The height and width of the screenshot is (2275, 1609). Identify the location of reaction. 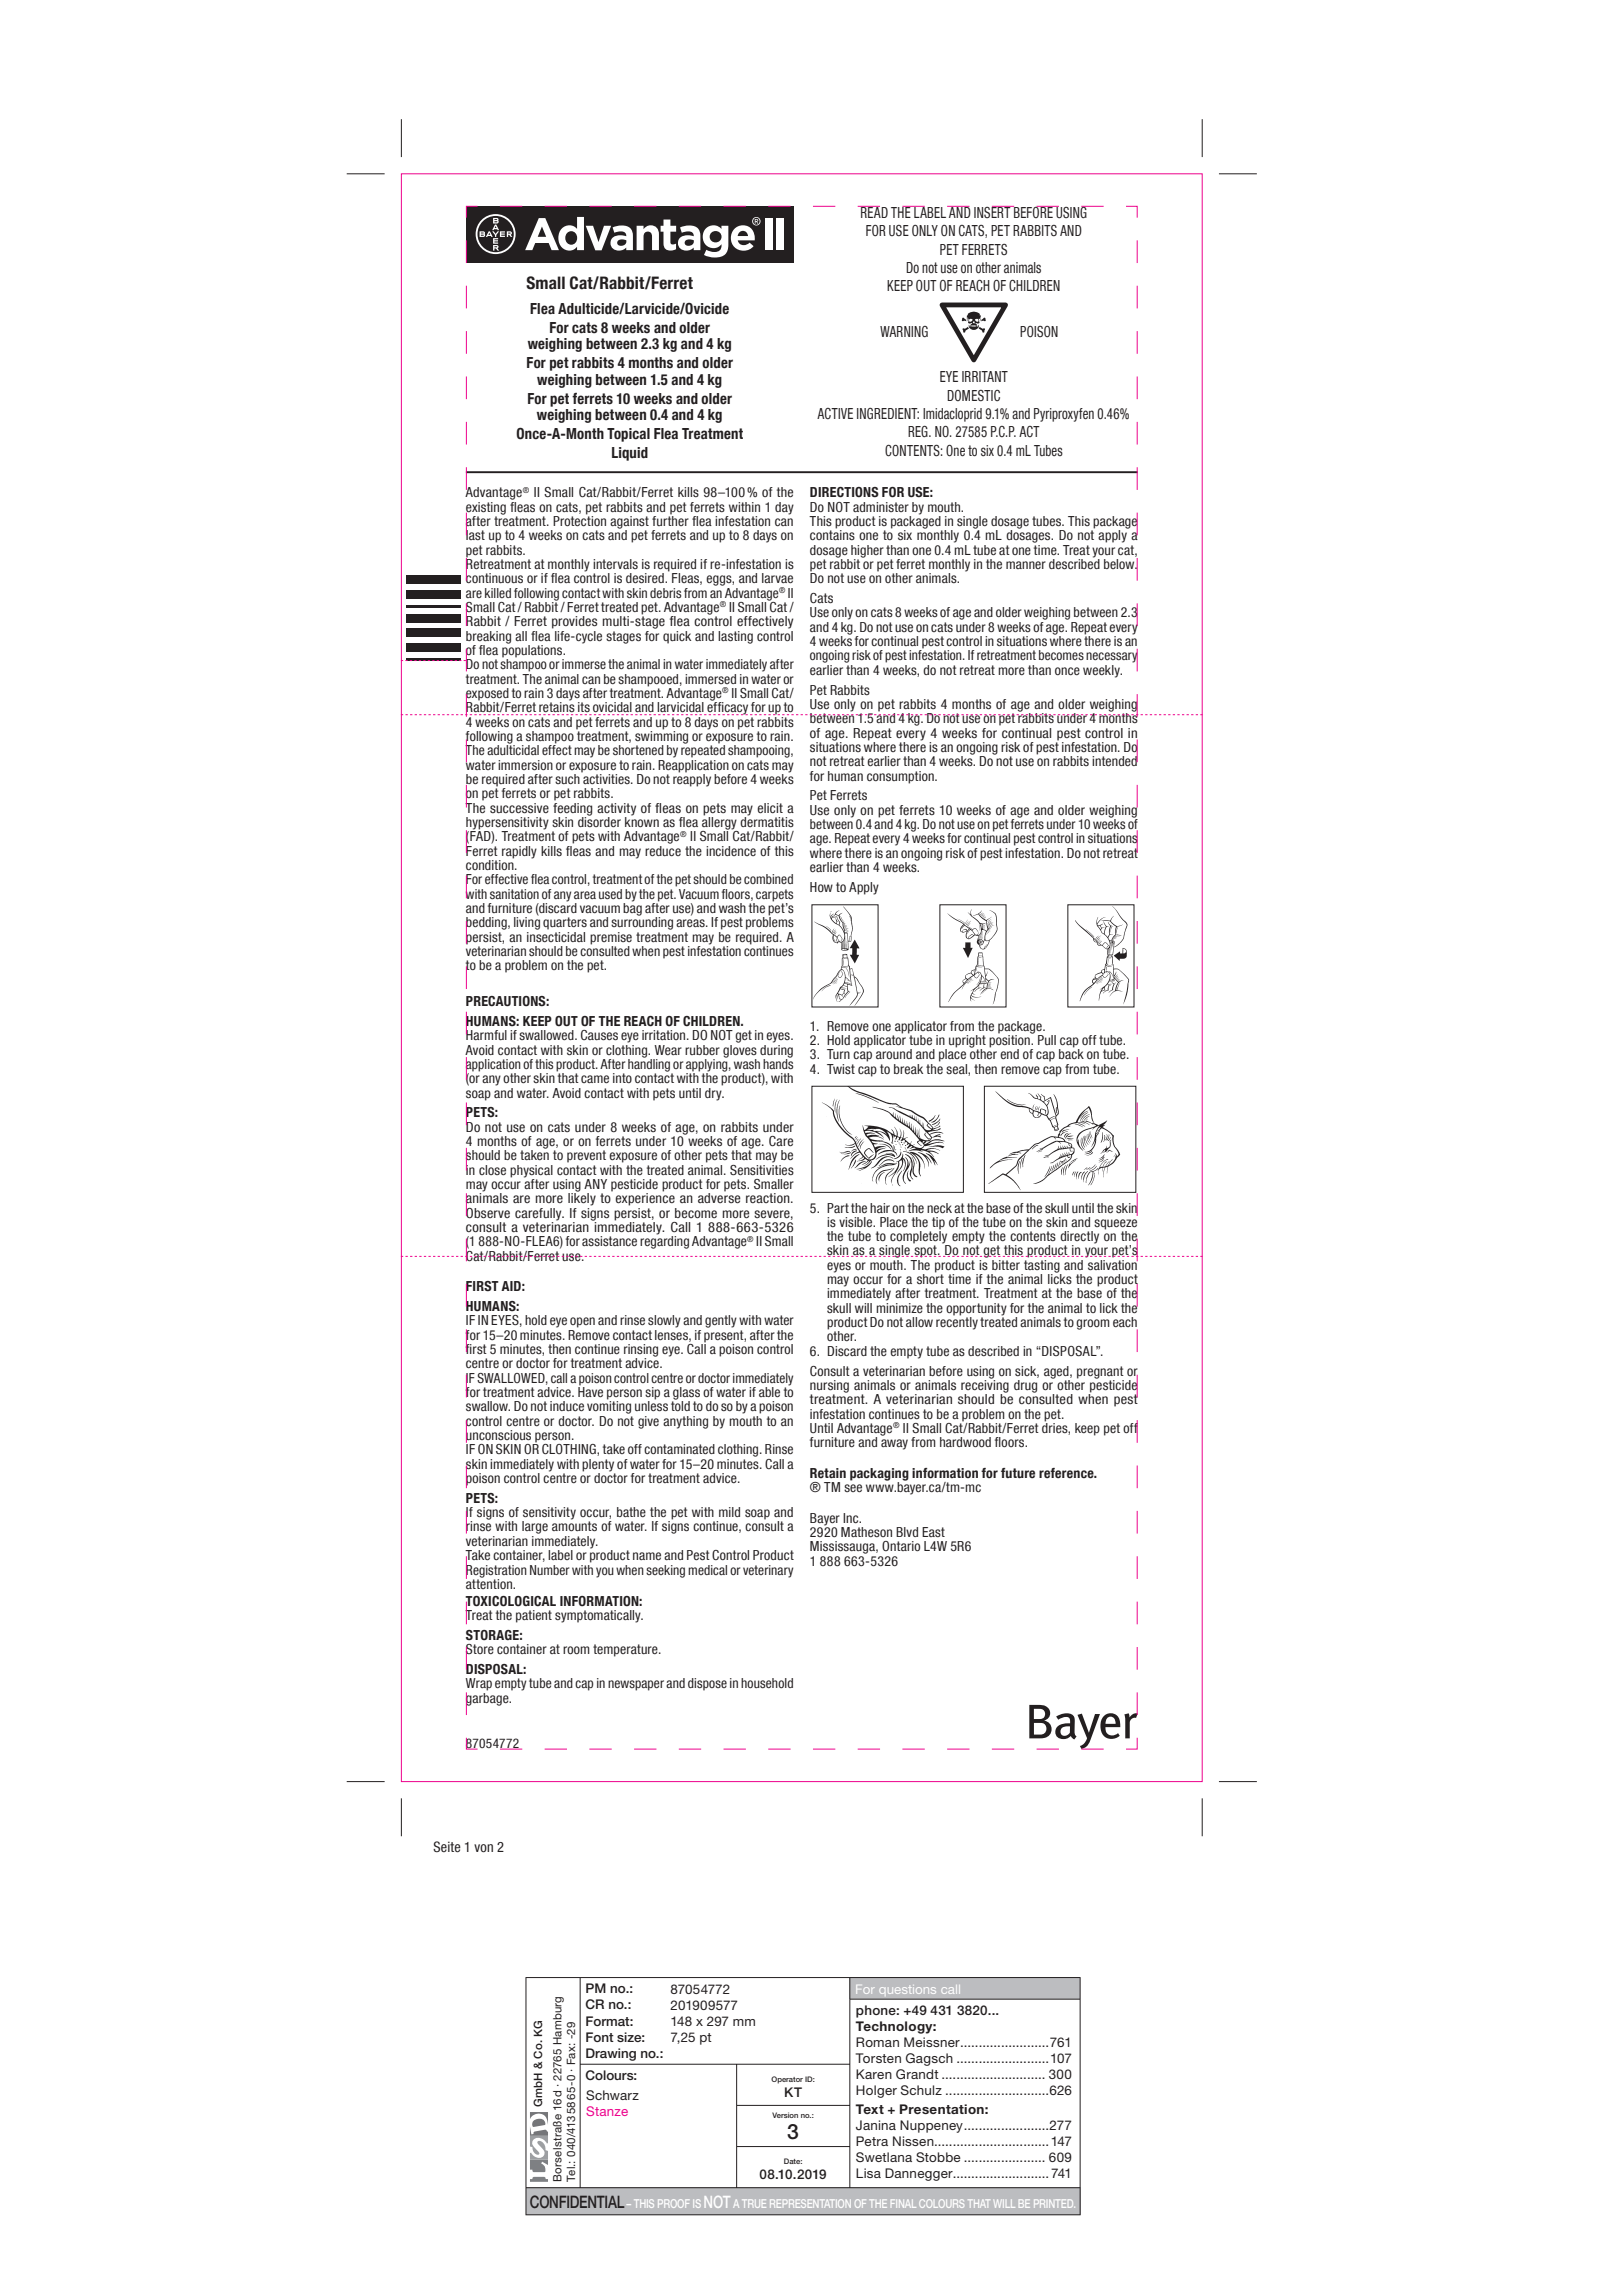
(769, 1198).
